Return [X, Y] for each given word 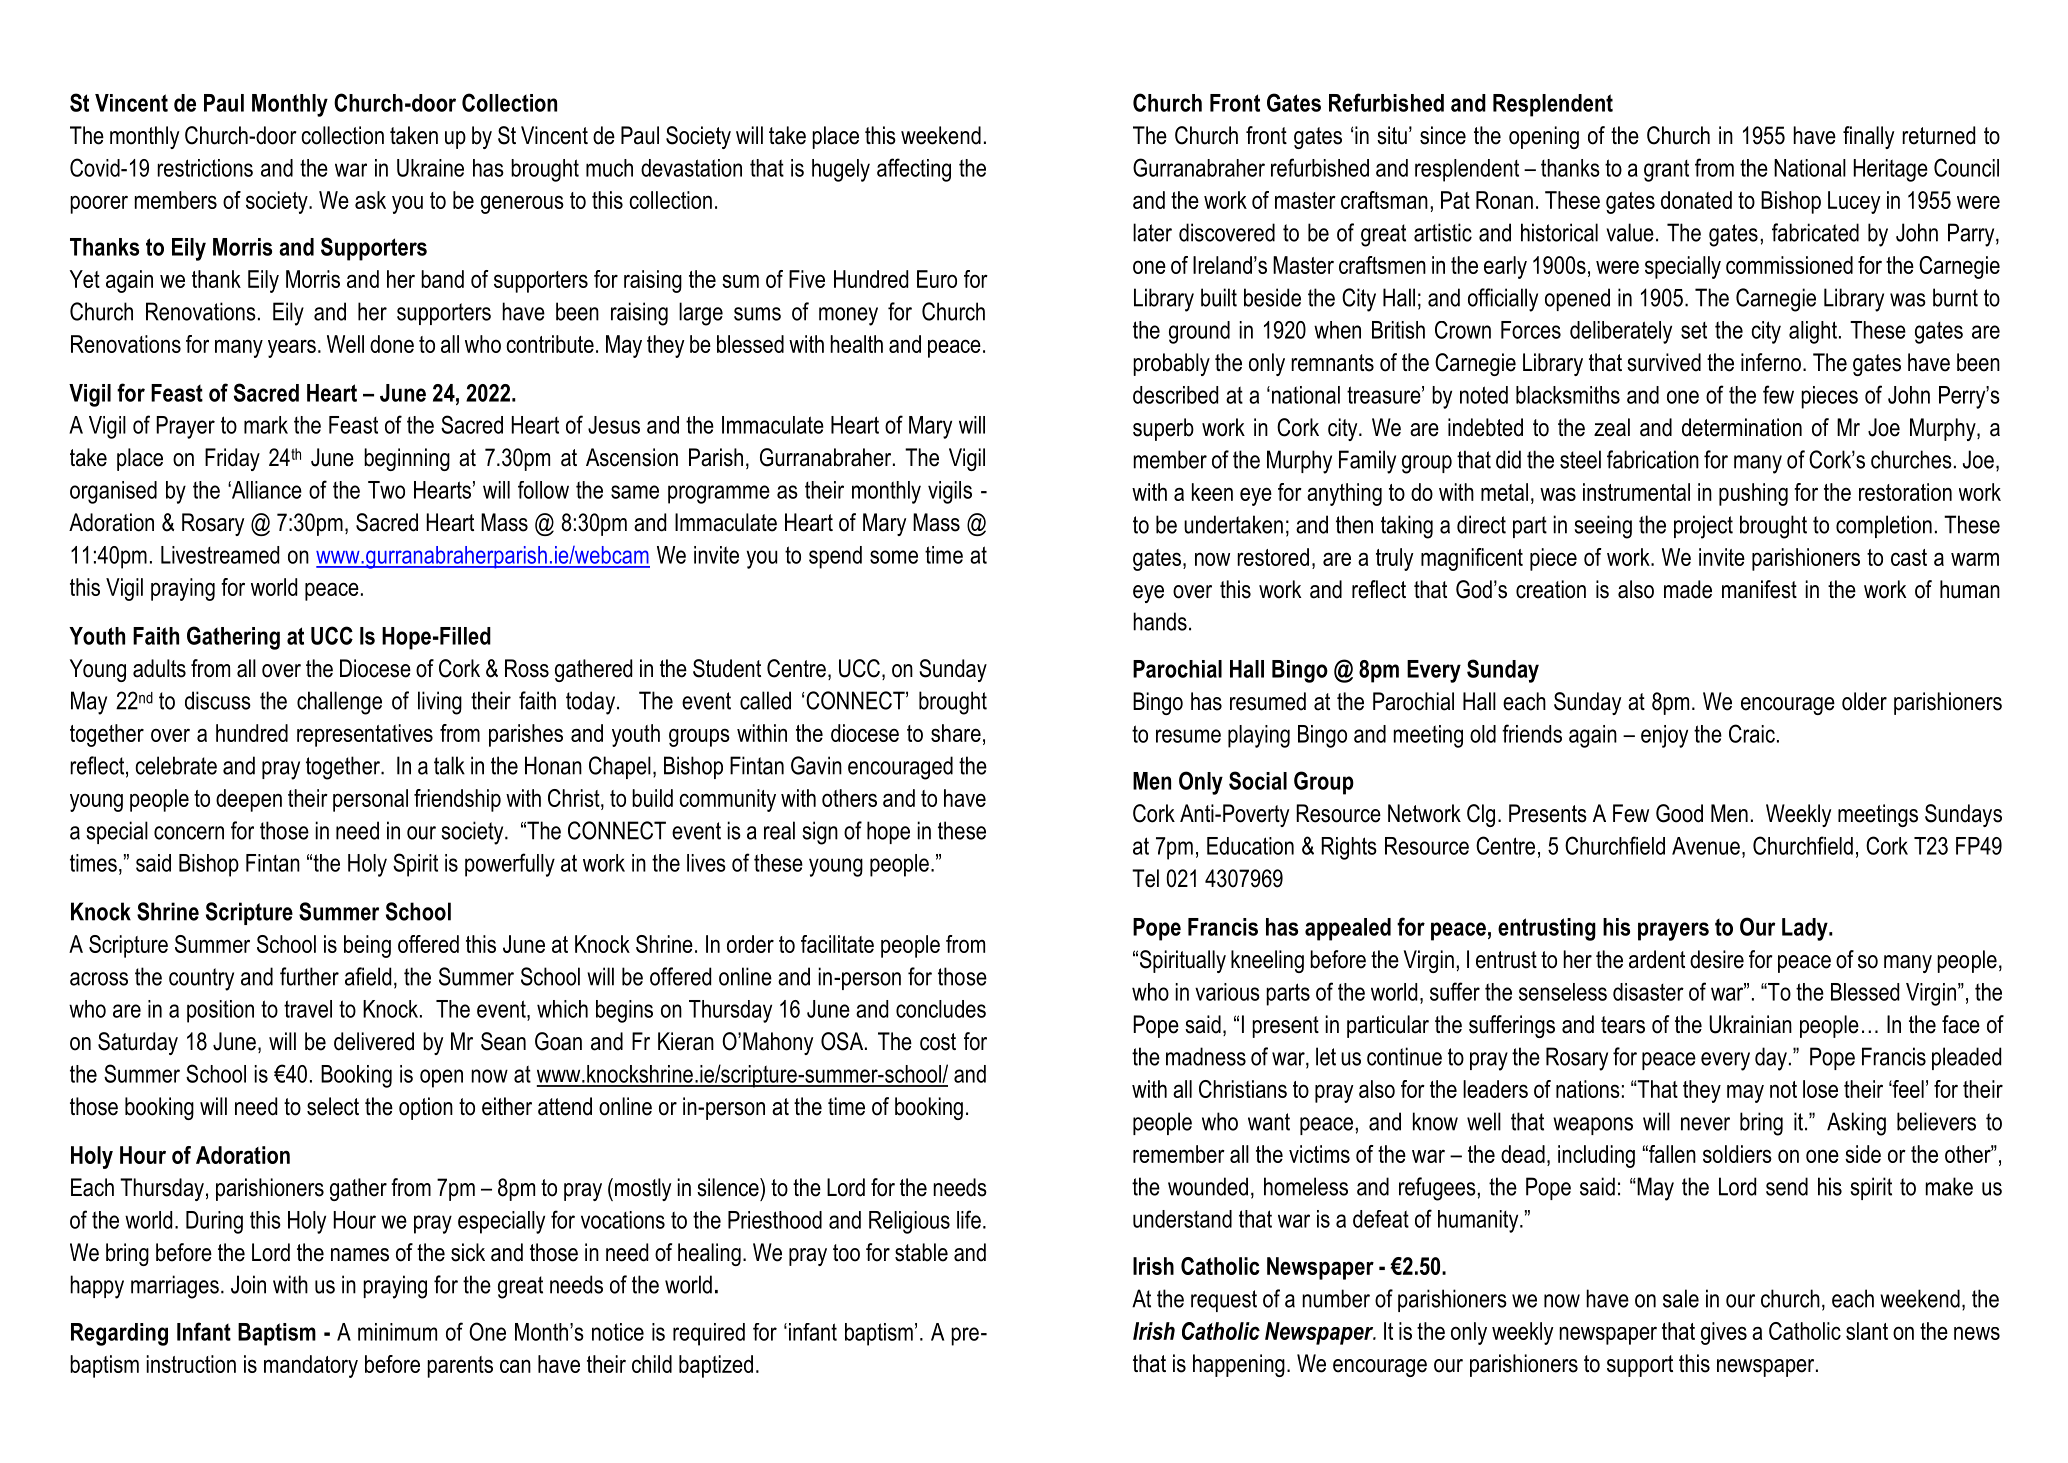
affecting [914, 170]
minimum [397, 1332]
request [1224, 1301]
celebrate [176, 765]
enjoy [1664, 736]
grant [1666, 171]
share [956, 733]
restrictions [205, 168]
